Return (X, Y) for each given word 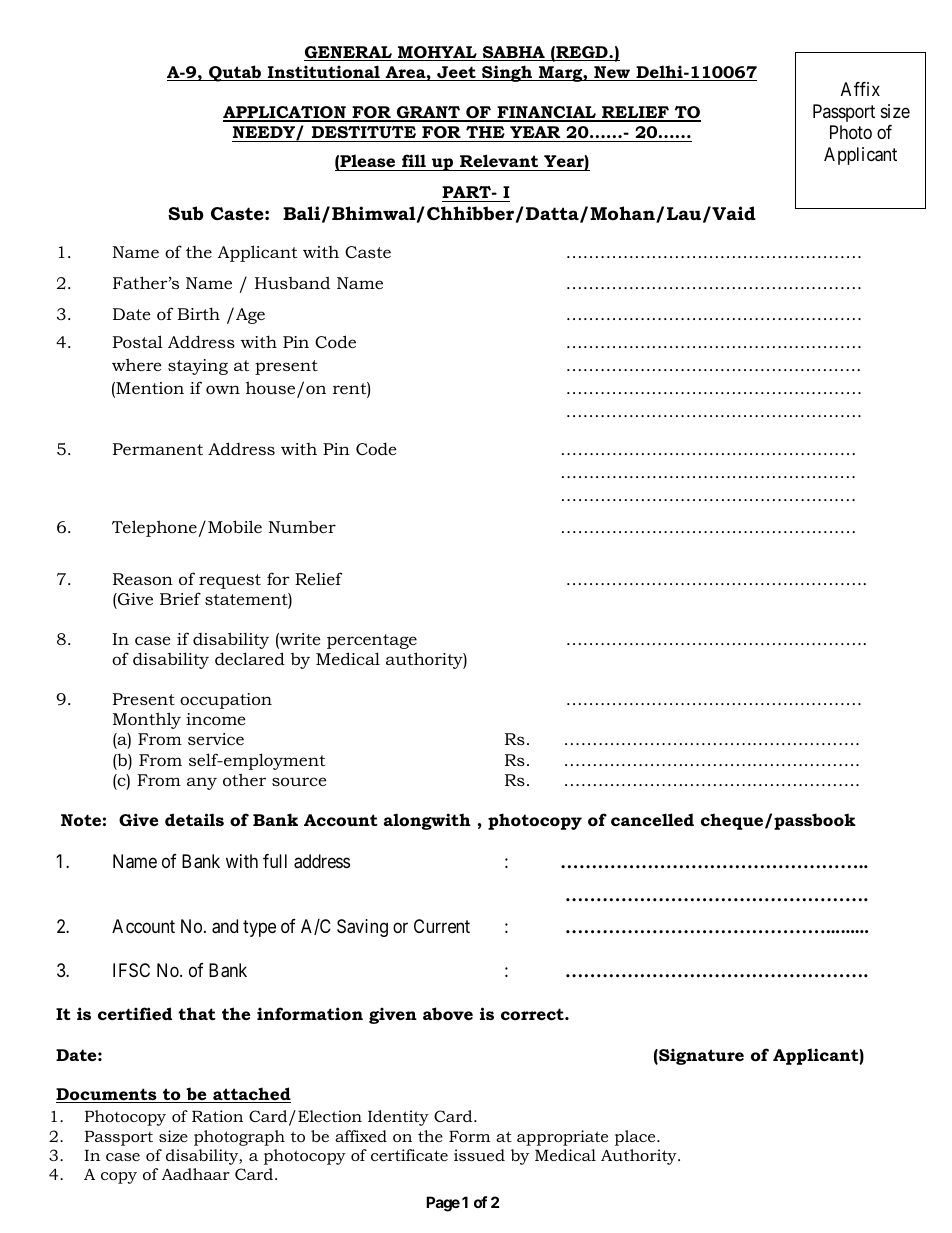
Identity (398, 1118)
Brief (180, 598)
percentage (372, 641)
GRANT (429, 113)
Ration (217, 1116)
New (612, 73)
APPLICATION (285, 113)
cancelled (652, 819)
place (636, 1138)
